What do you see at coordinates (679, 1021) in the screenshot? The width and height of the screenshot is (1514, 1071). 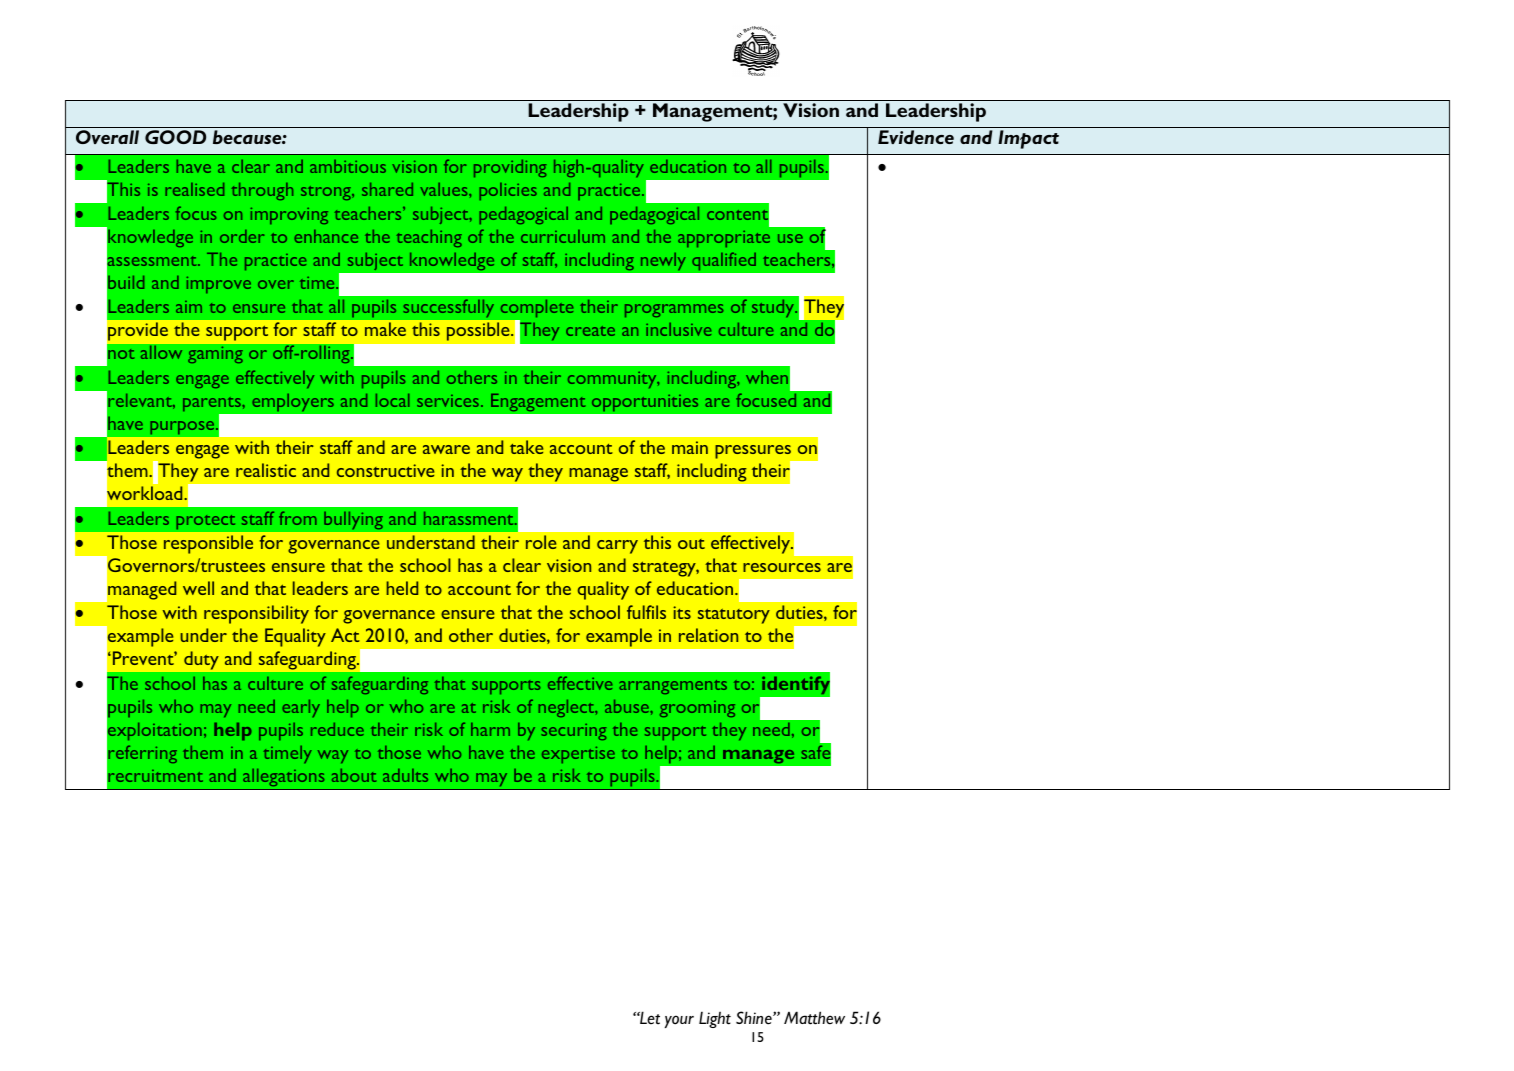 I see `your` at bounding box center [679, 1021].
